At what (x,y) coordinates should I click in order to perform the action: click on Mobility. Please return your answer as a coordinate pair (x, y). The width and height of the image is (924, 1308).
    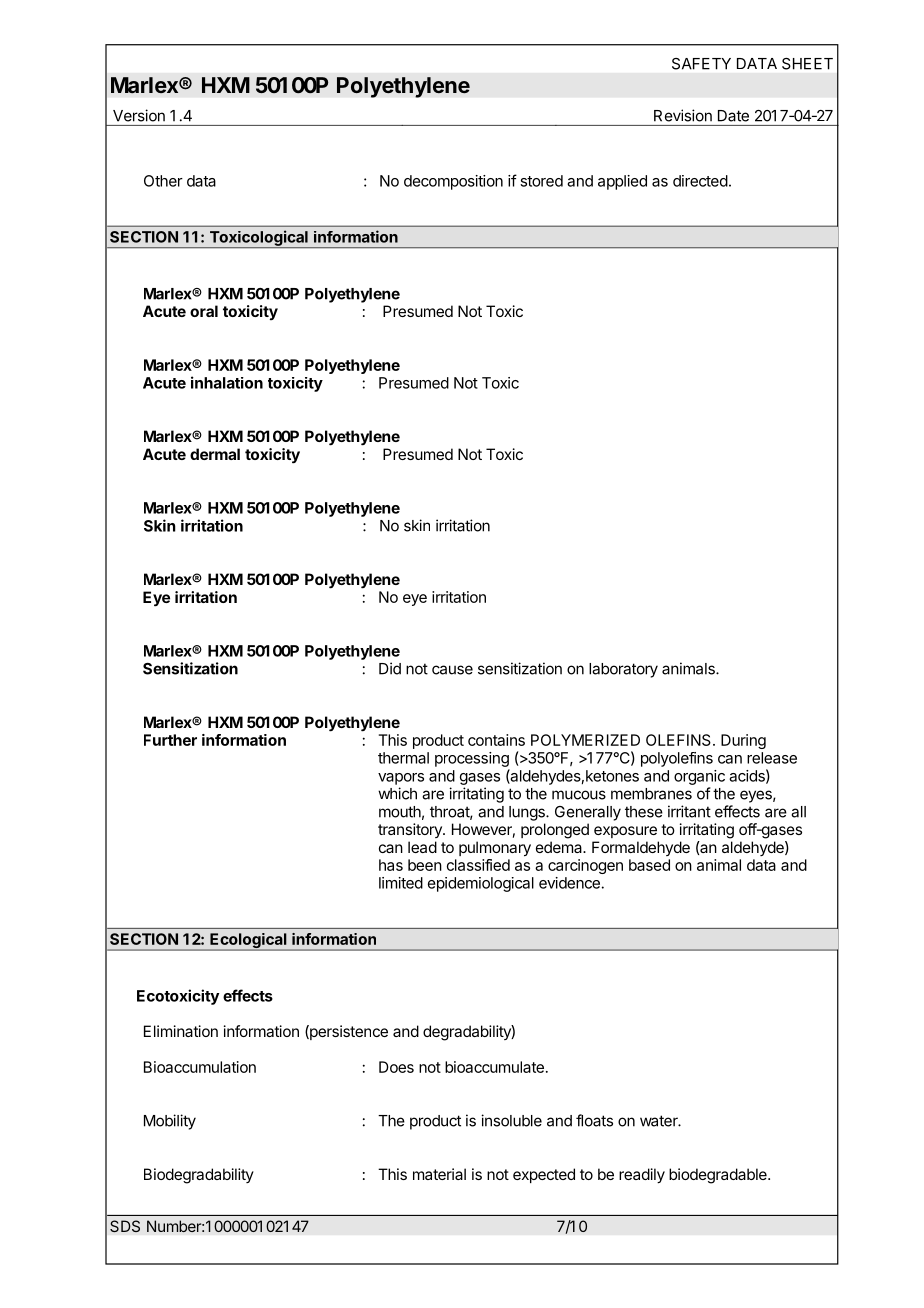
    Looking at the image, I should click on (170, 1122).
